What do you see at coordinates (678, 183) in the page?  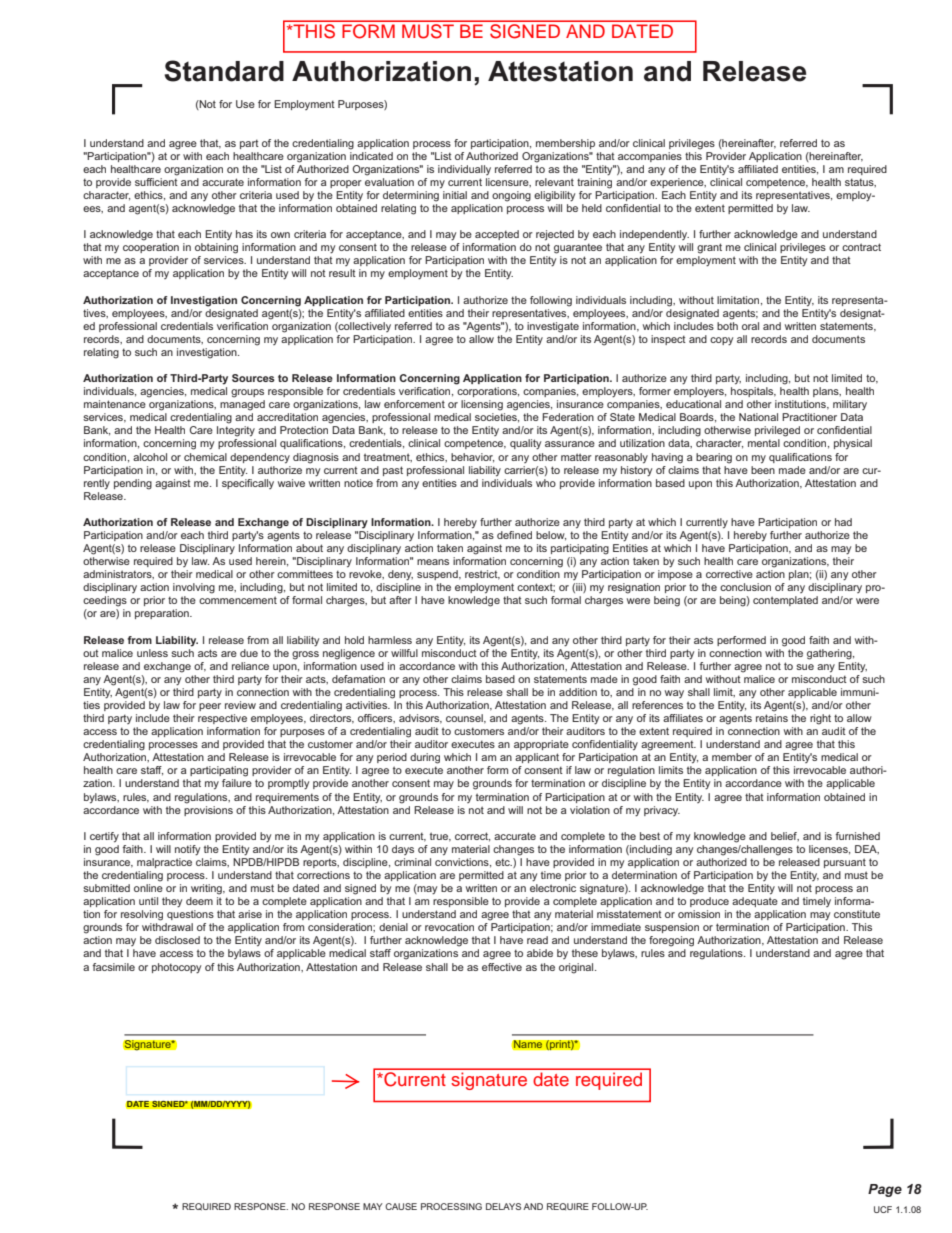 I see `experience` at bounding box center [678, 183].
